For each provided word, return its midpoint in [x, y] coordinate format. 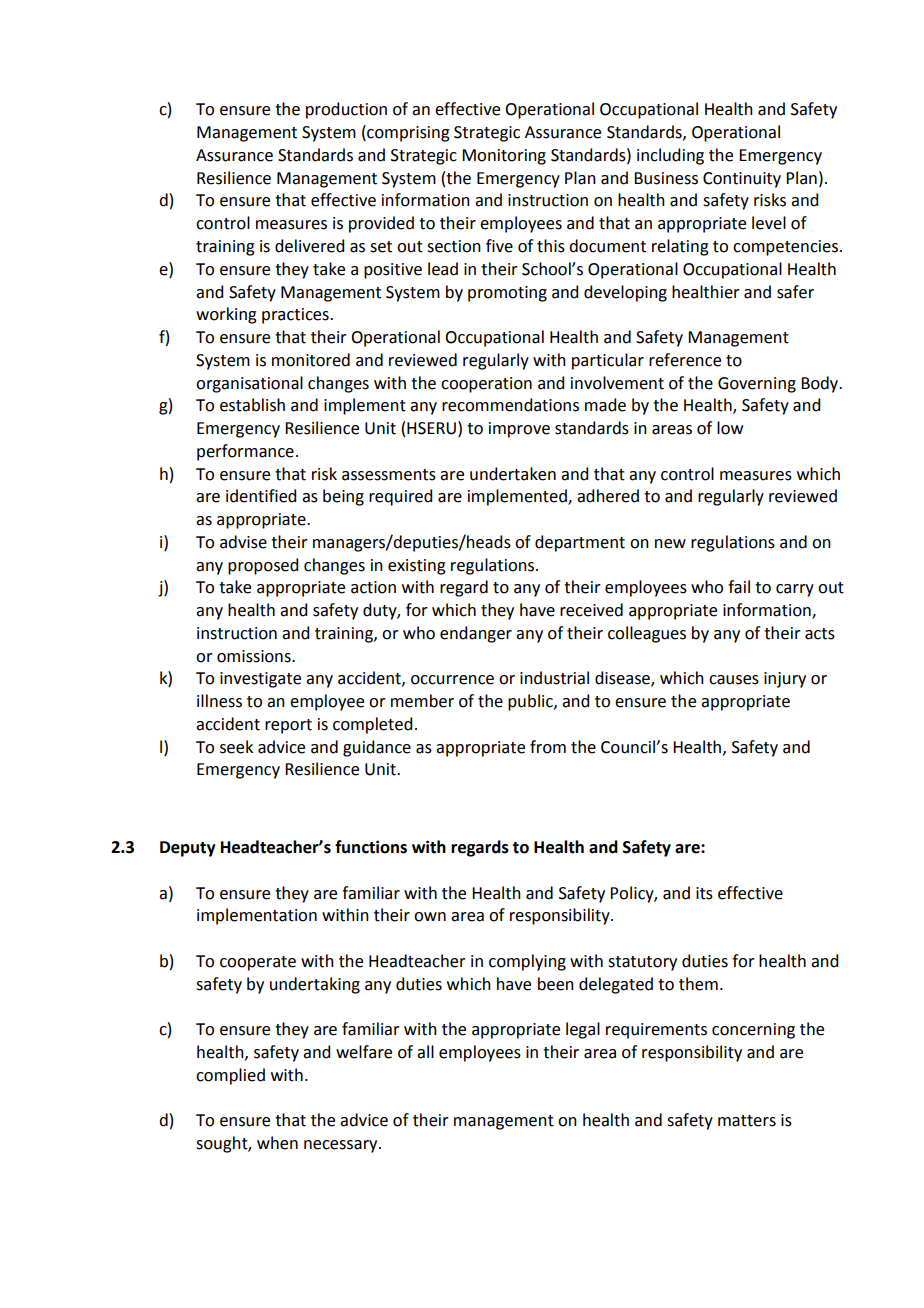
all [425, 1052]
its [704, 893]
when [277, 1143]
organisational [249, 384]
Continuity [742, 180]
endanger [476, 634]
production [346, 110]
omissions [255, 656]
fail [739, 587]
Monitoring [504, 157]
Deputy [188, 849]
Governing [757, 385]
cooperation [486, 385]
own [430, 917]
